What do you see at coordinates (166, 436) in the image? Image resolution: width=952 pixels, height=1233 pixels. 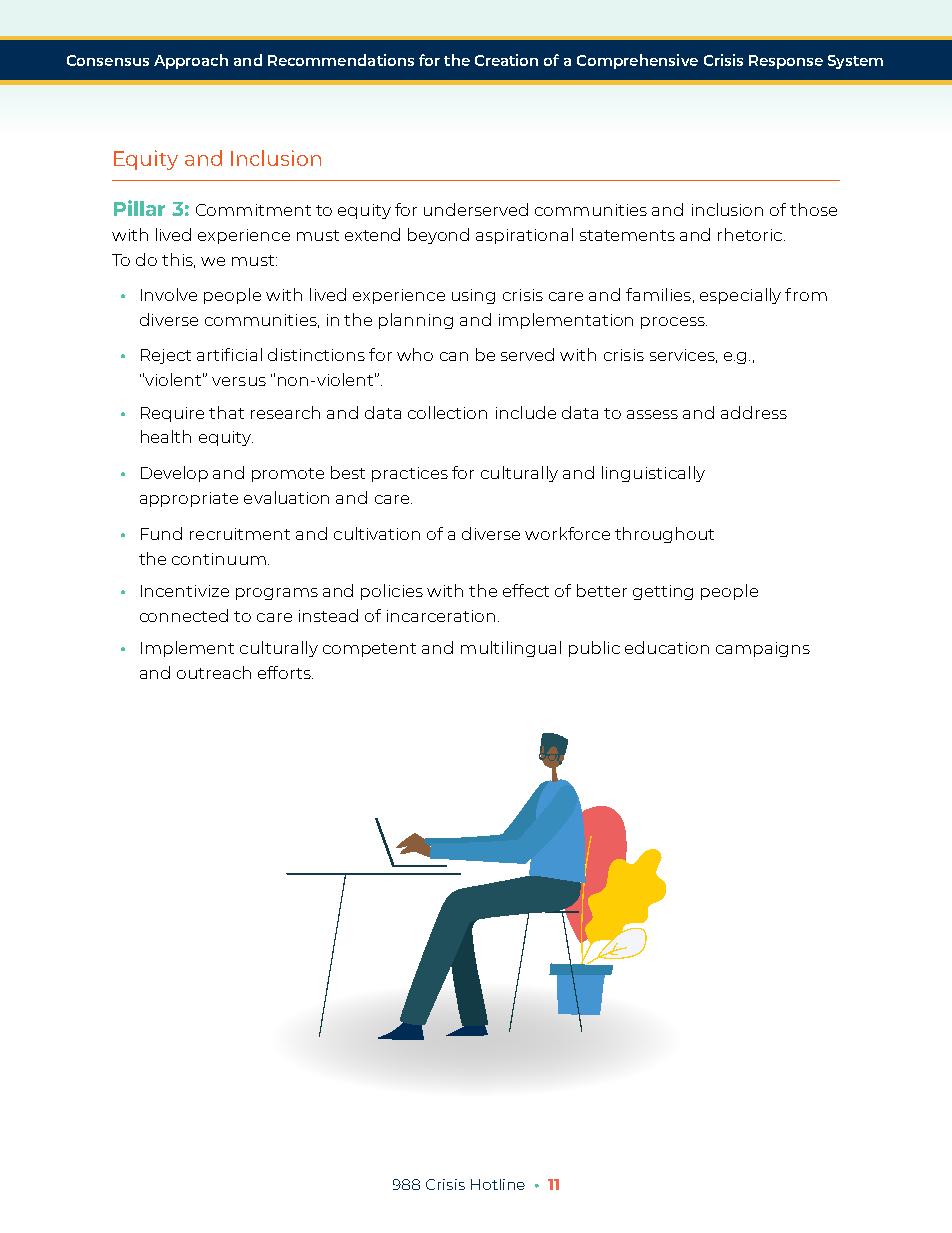 I see `health` at bounding box center [166, 436].
